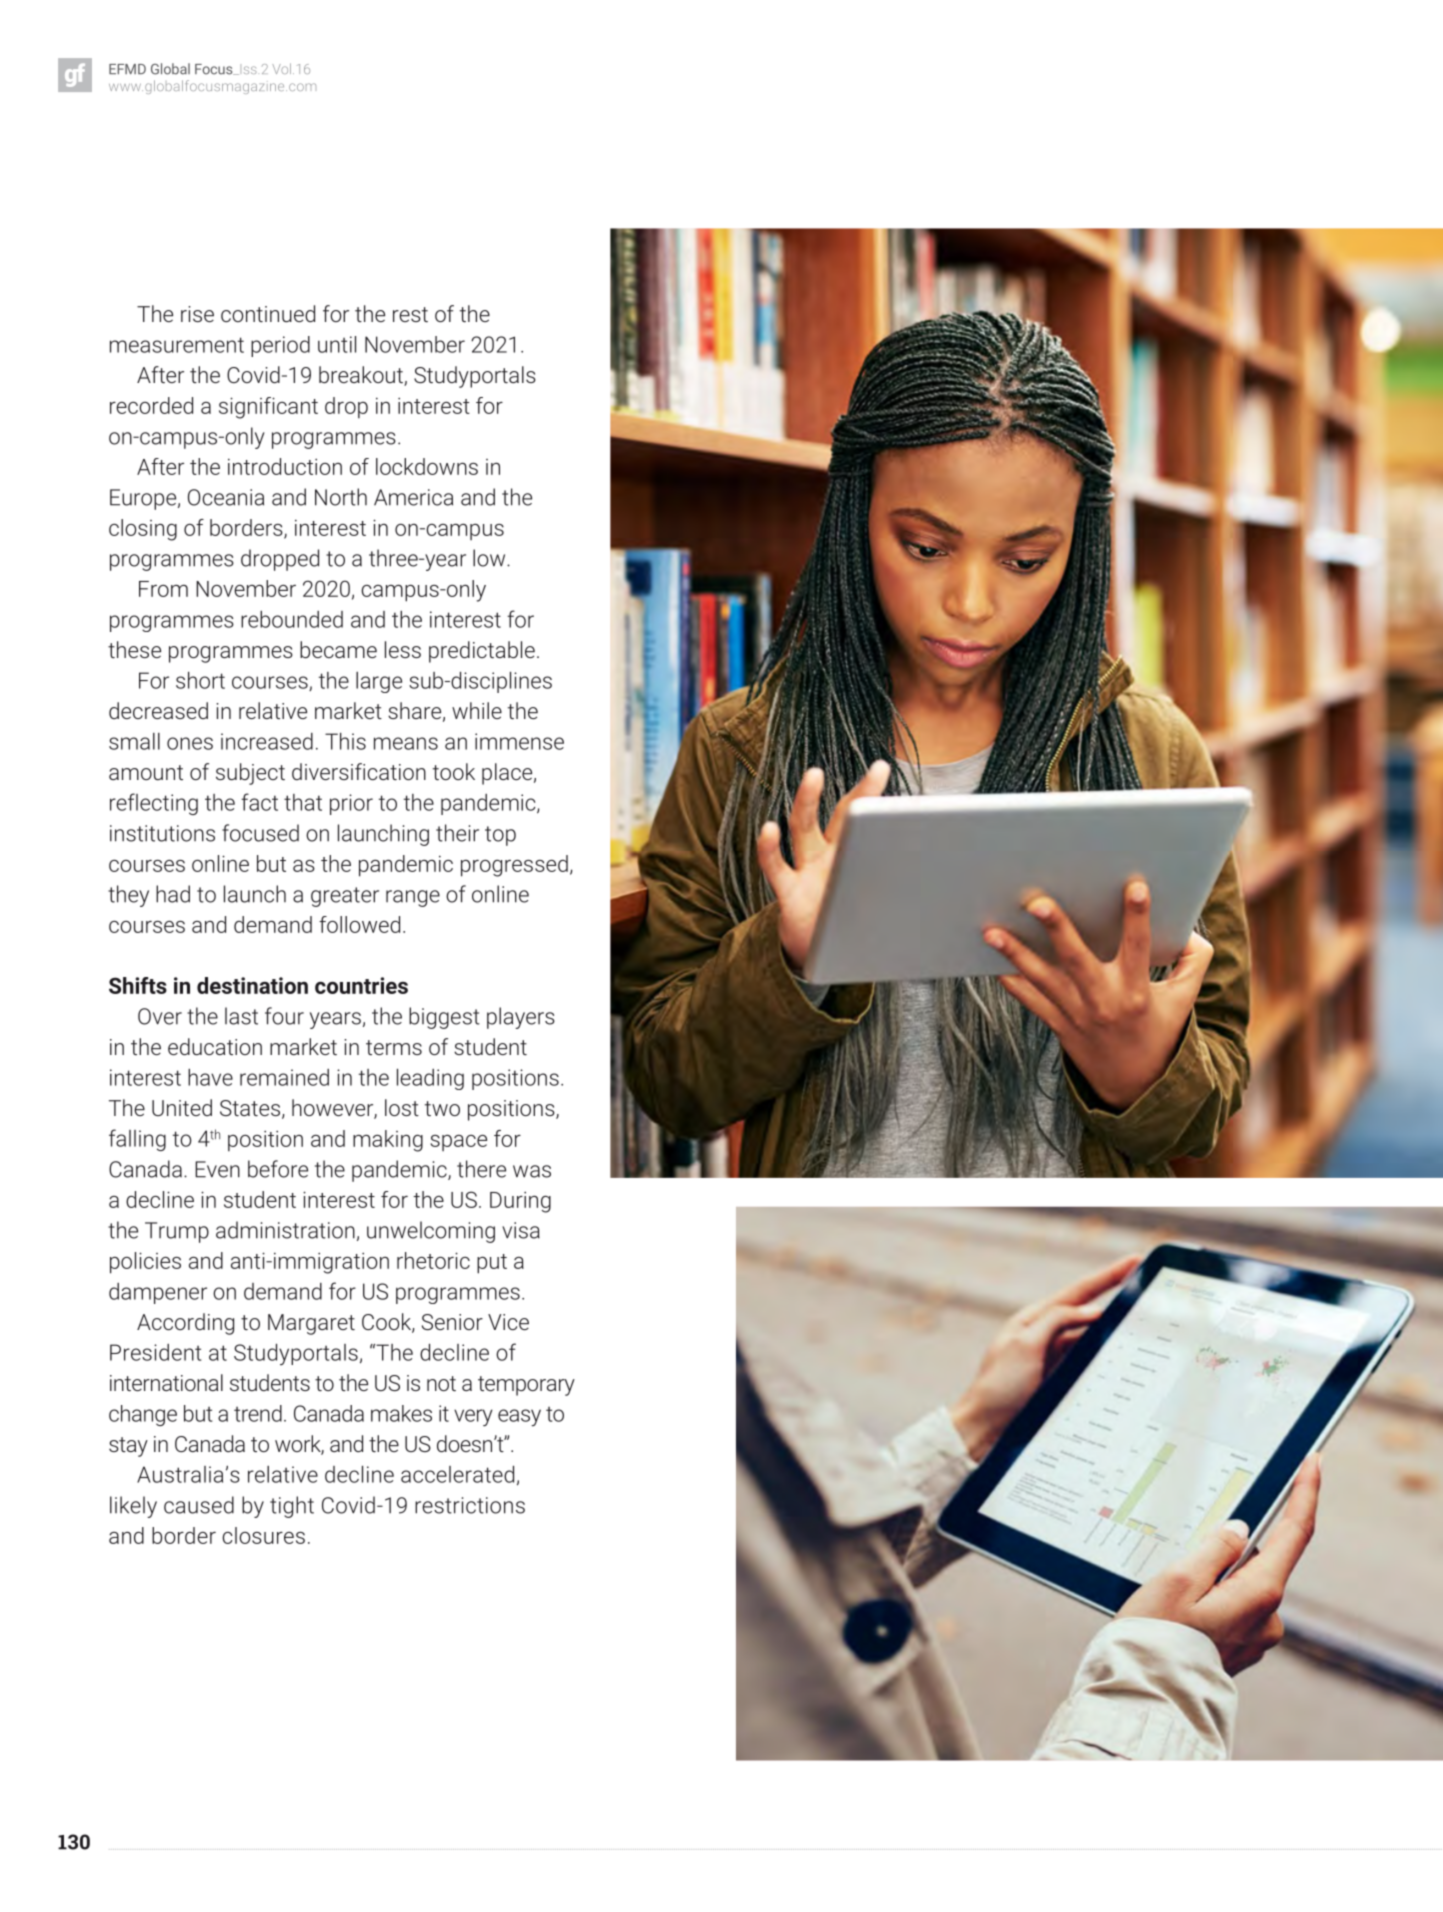 The height and width of the document is (1912, 1443). I want to click on until, so click(337, 344).
